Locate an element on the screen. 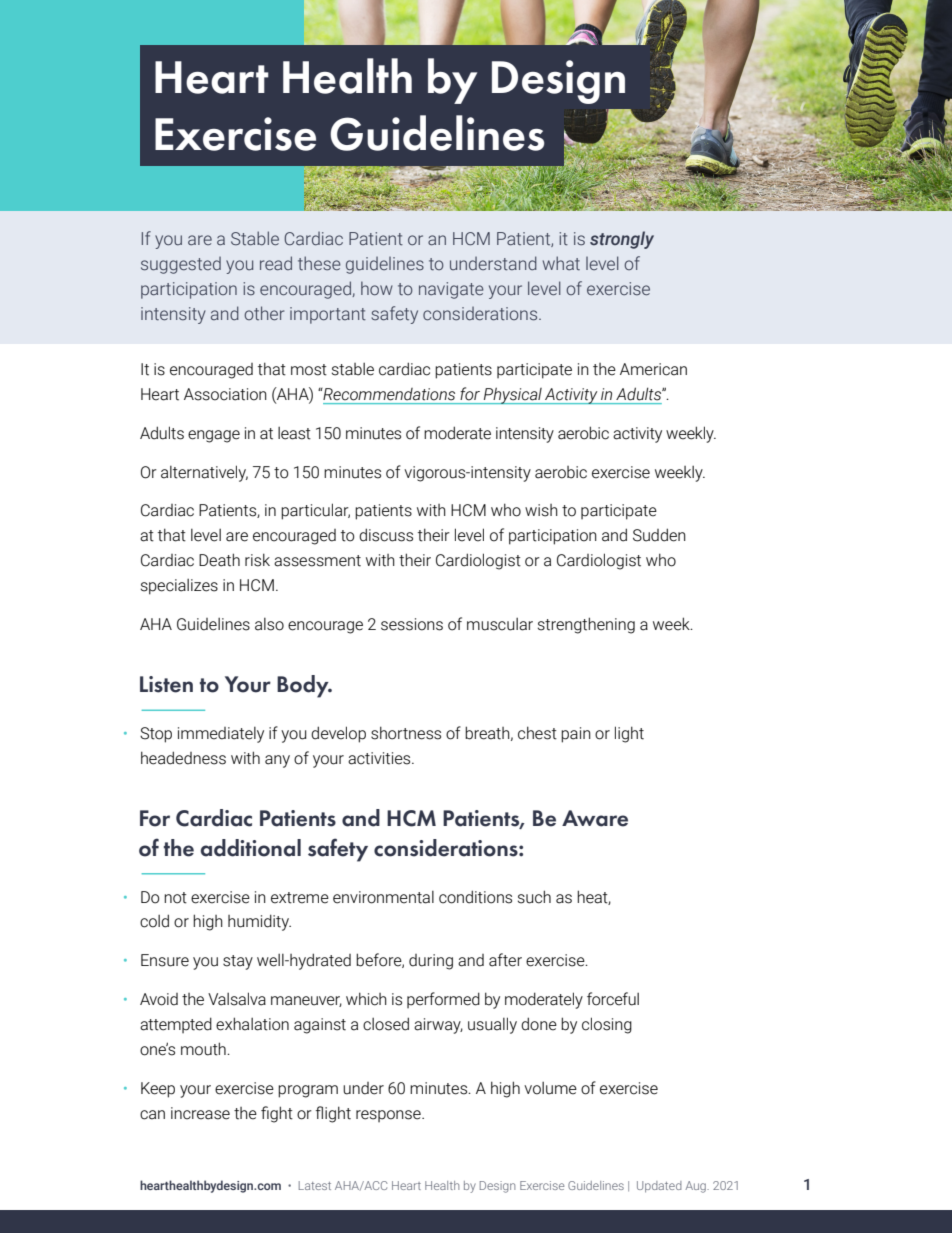  increase is located at coordinates (200, 1113).
